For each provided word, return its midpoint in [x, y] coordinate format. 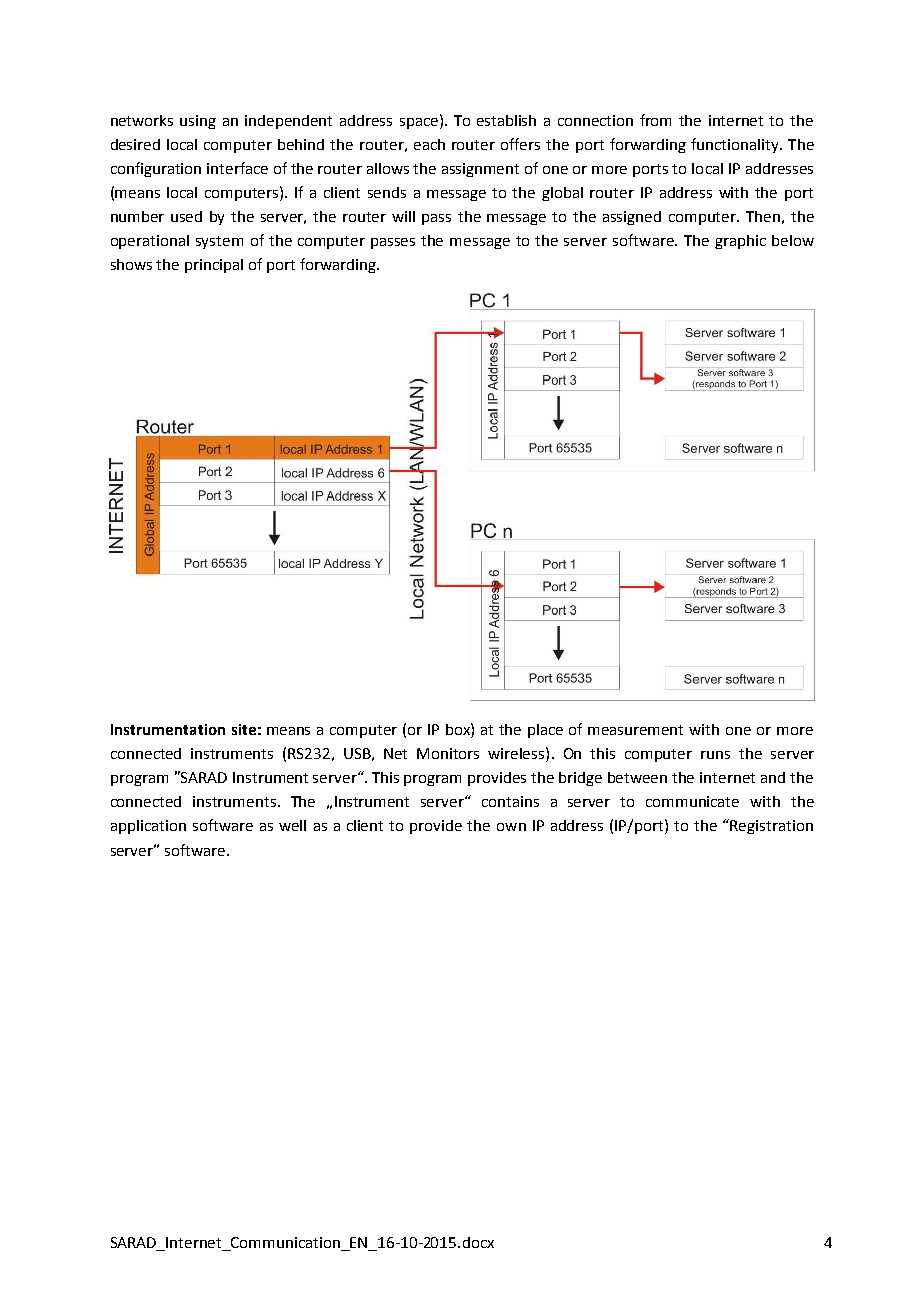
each [429, 144]
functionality [736, 145]
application [148, 827]
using [198, 122]
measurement [635, 730]
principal [214, 266]
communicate [692, 801]
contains [510, 801]
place [545, 731]
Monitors [448, 753]
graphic [740, 242]
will [403, 216]
